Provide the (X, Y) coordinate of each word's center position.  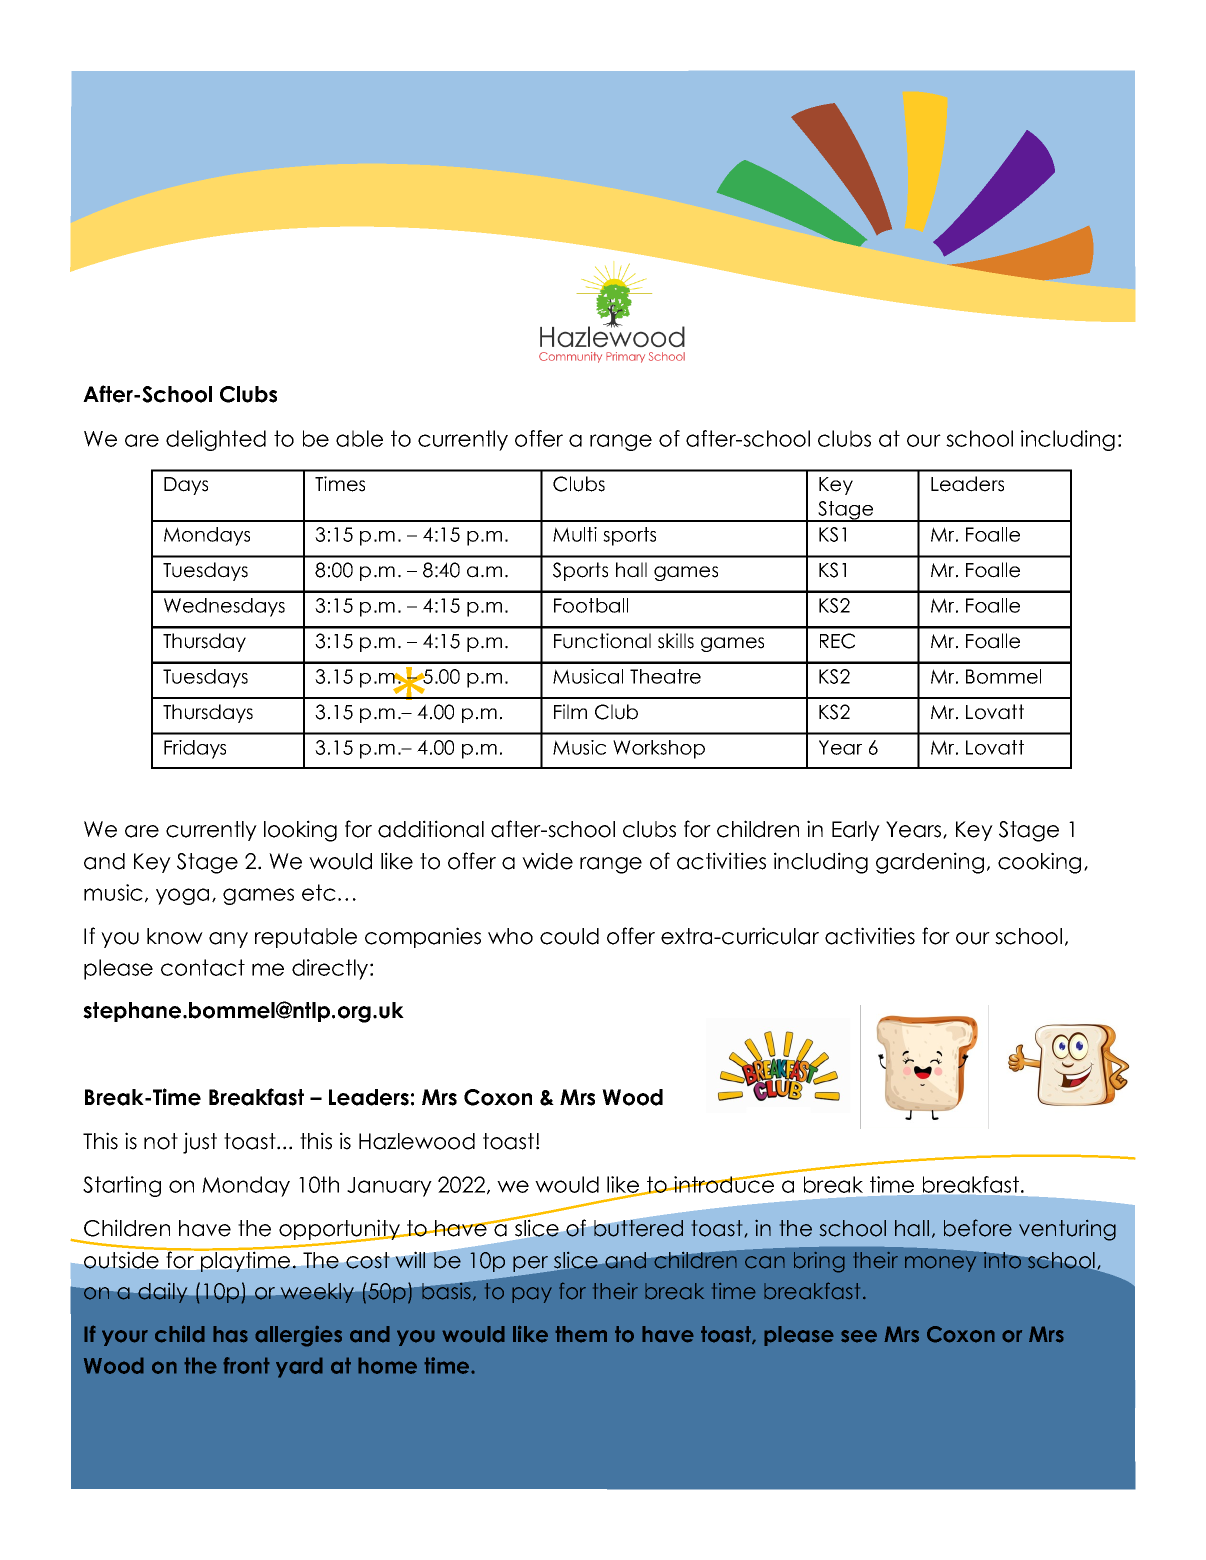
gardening (930, 863)
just (200, 1143)
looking (300, 831)
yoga (182, 896)
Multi (575, 534)
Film (570, 711)
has (230, 1334)
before (978, 1228)
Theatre (665, 676)
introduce (724, 1183)
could (569, 936)
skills (676, 641)
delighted (216, 440)
